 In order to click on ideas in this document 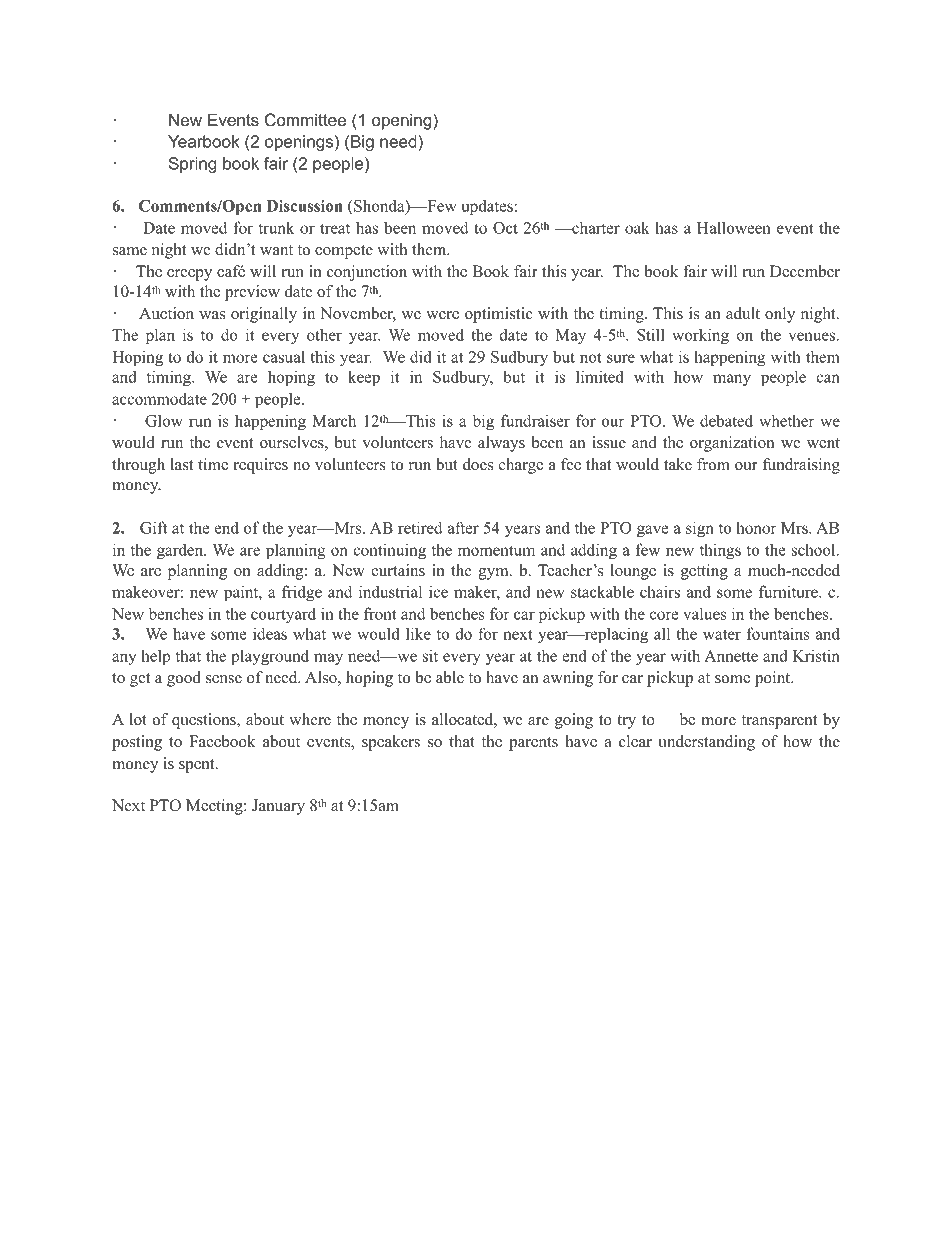, I will do `click(270, 633)`.
